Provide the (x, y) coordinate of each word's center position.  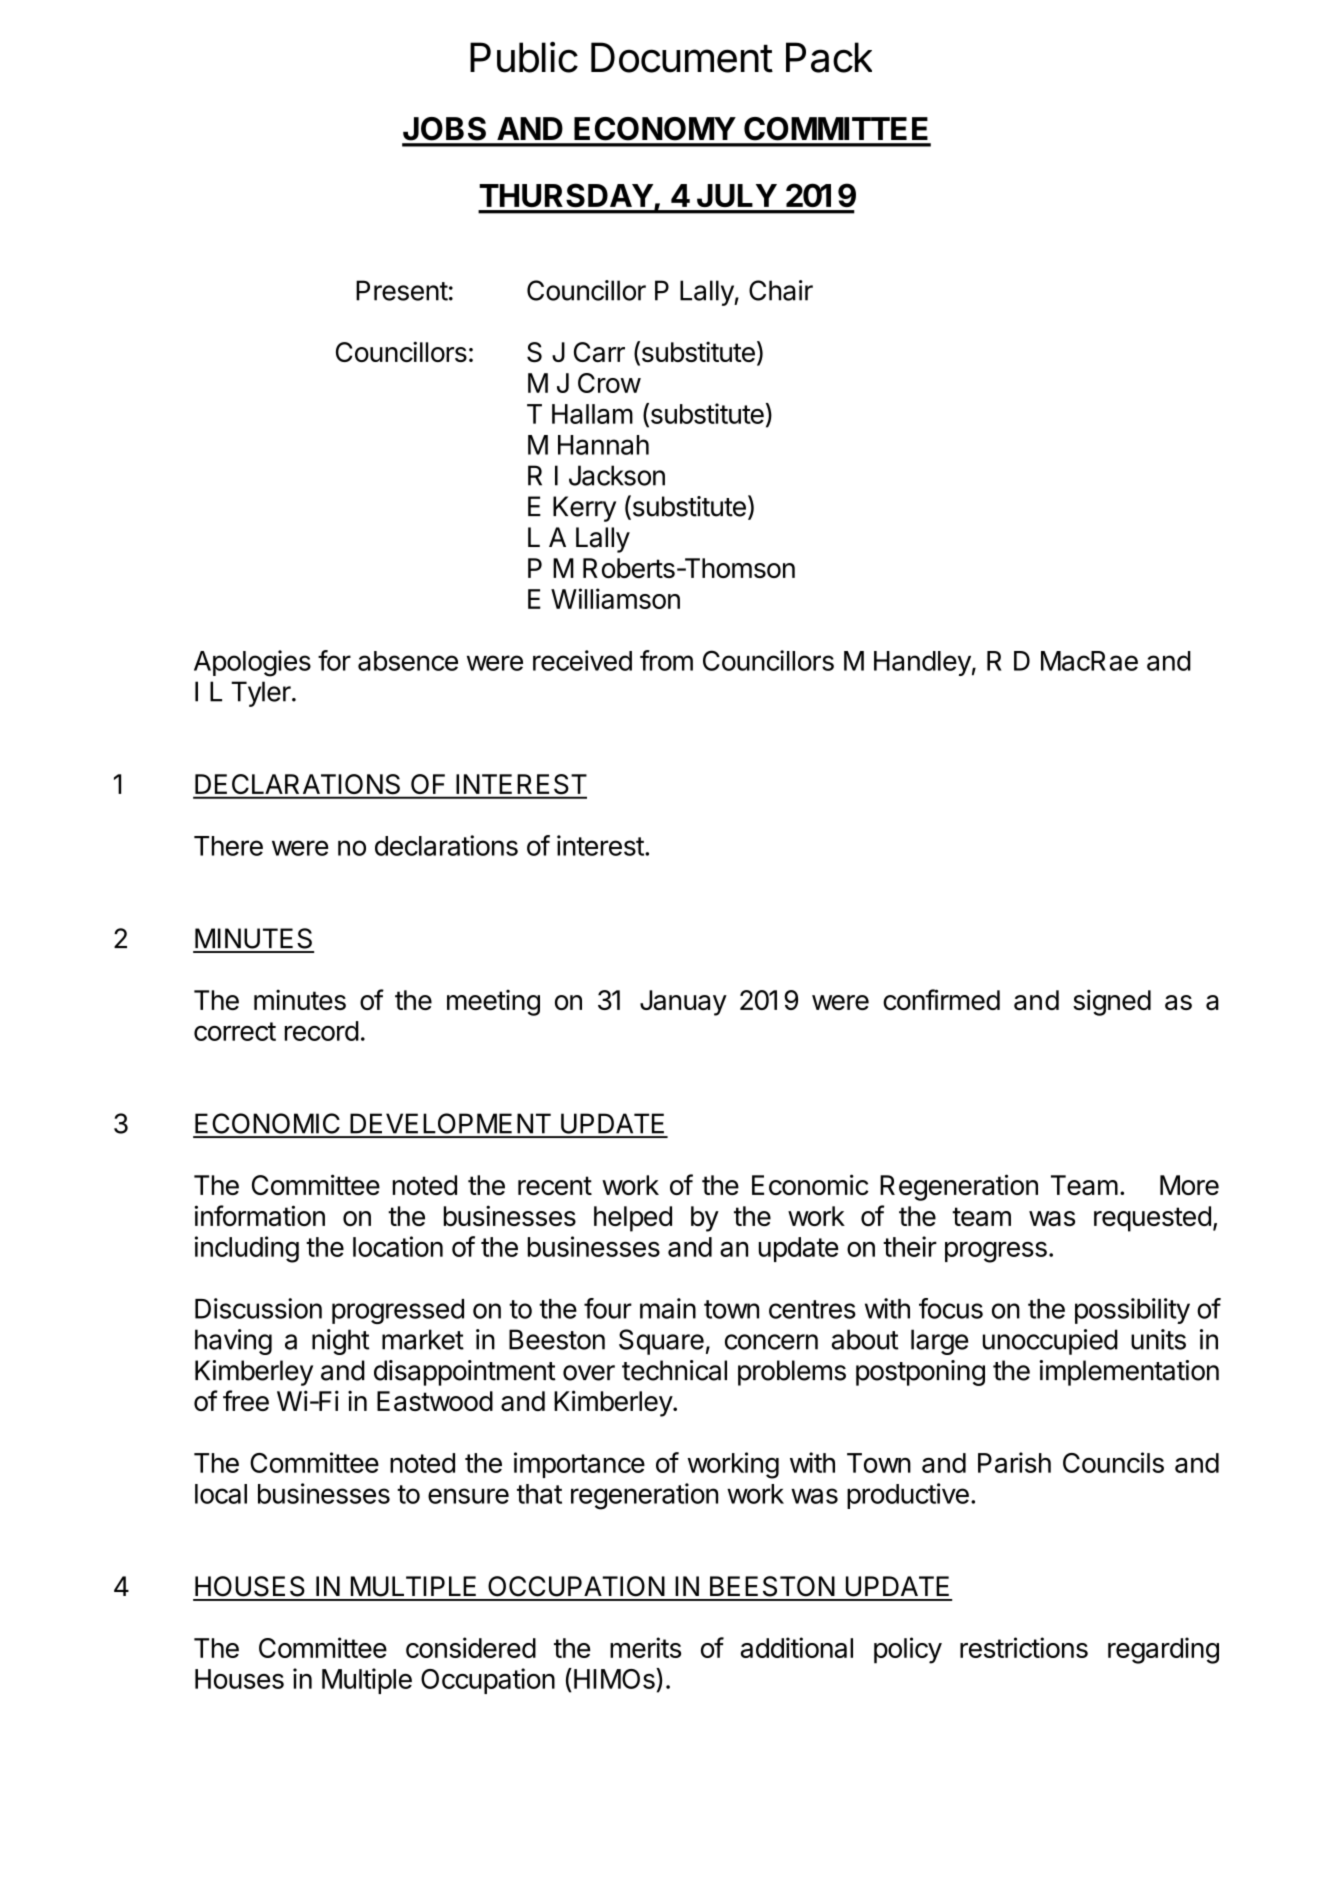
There (228, 846)
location (398, 1246)
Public (524, 57)
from (666, 660)
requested (1152, 1219)
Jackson (617, 475)
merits (645, 1647)
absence (408, 661)
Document (682, 57)
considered (471, 1647)
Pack (829, 57)
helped (633, 1219)
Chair (781, 290)
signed (1112, 1002)
